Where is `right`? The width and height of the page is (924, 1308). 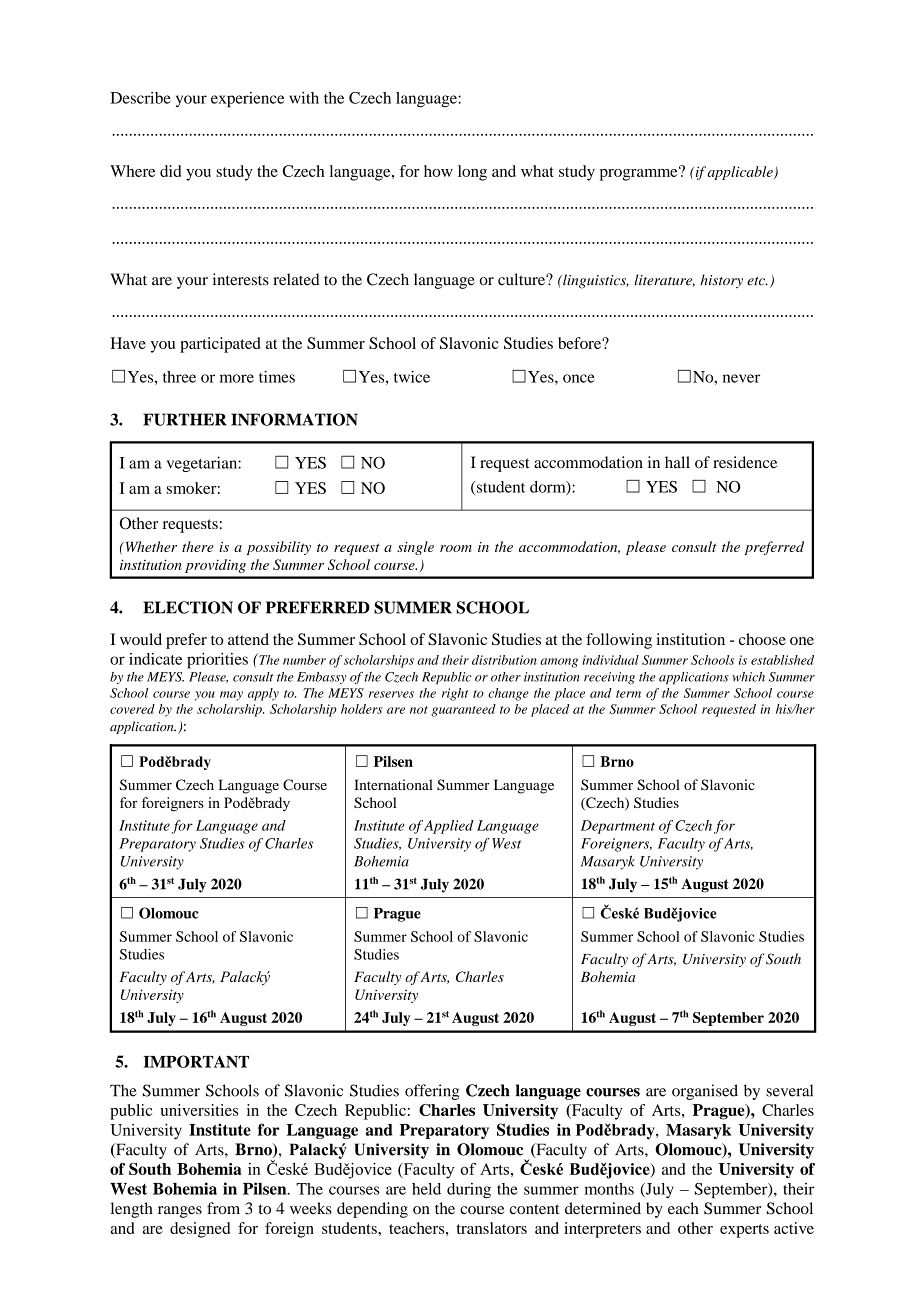
right is located at coordinates (455, 694).
